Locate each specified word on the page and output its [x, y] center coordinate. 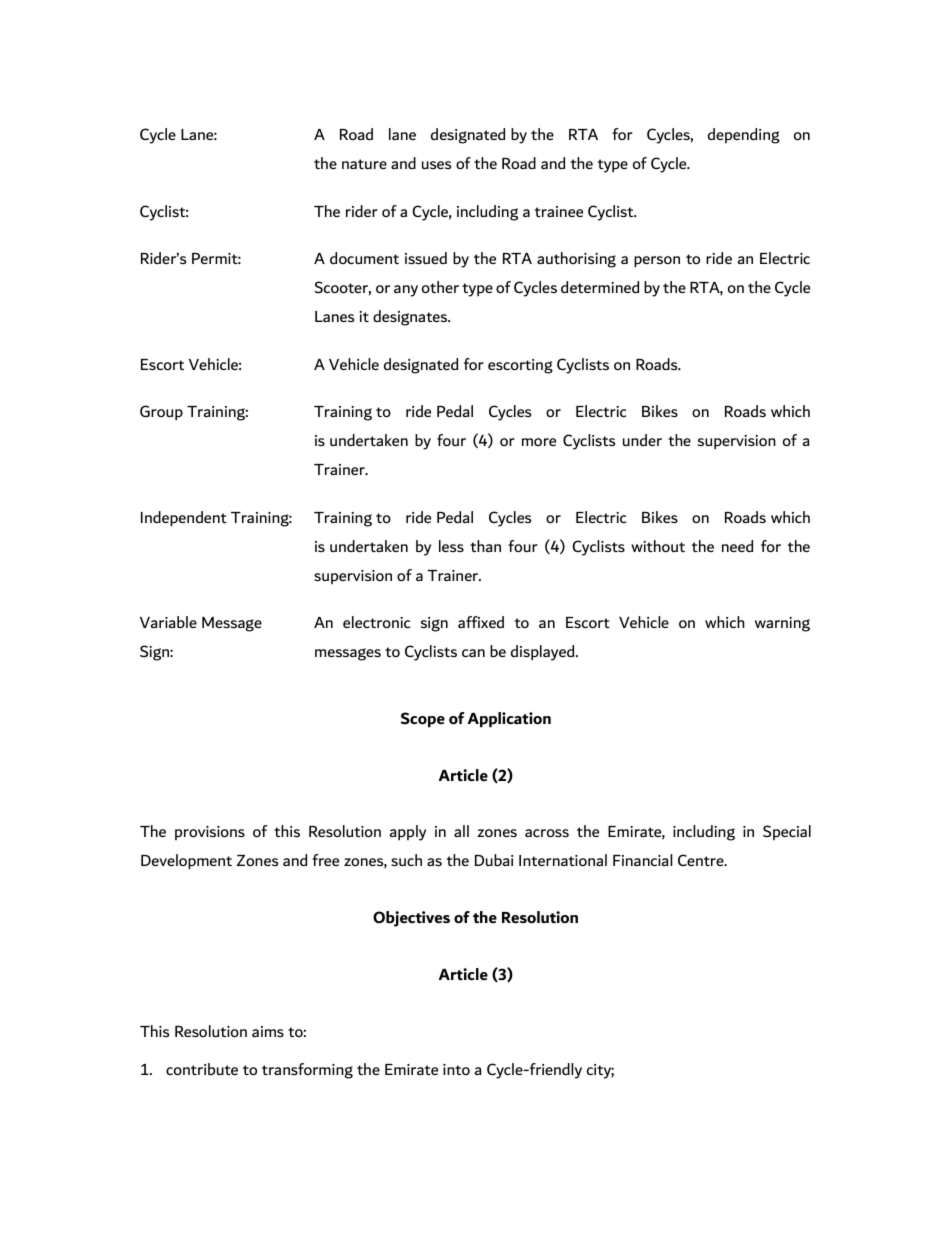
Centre [702, 860]
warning [782, 624]
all [461, 831]
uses [436, 165]
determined [600, 287]
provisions [210, 833]
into [456, 1069]
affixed [481, 622]
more [539, 442]
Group [161, 412]
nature [364, 164]
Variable [168, 622]
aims [268, 1031]
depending [744, 136]
